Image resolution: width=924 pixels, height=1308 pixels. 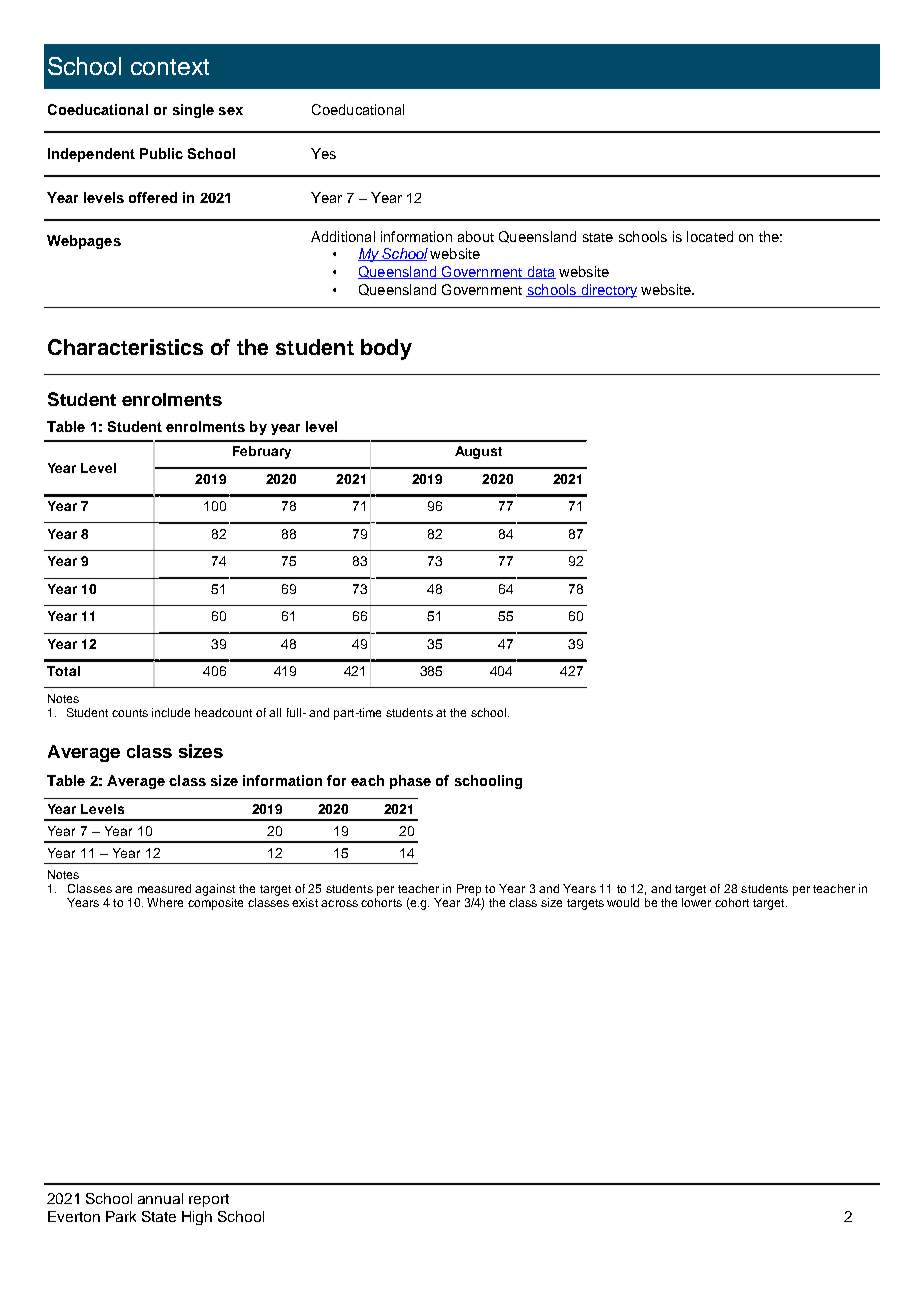 I want to click on directory, so click(x=608, y=291).
